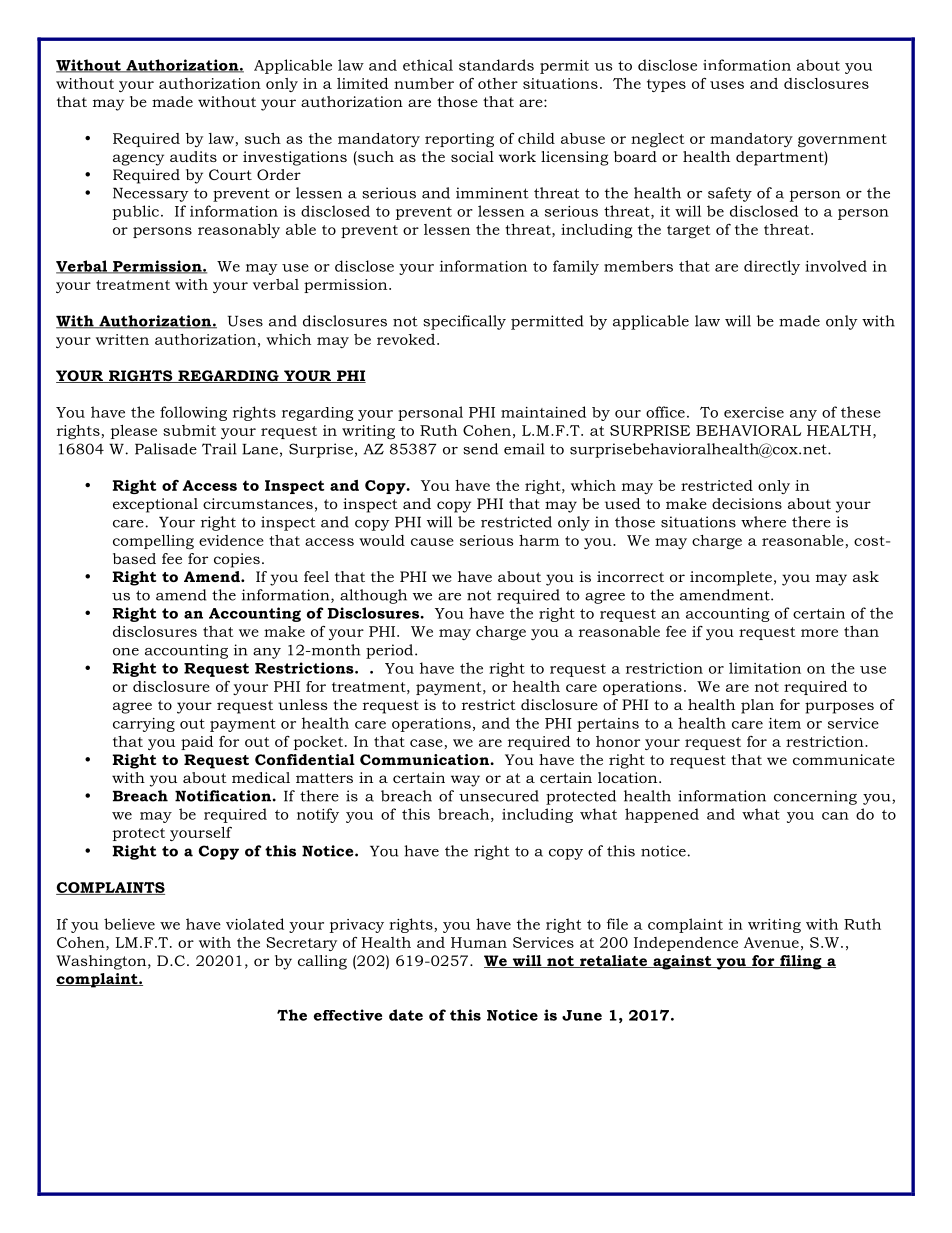 Image resolution: width=952 pixels, height=1233 pixels. Describe the element at coordinates (479, 942) in the screenshot. I see `Human` at that location.
